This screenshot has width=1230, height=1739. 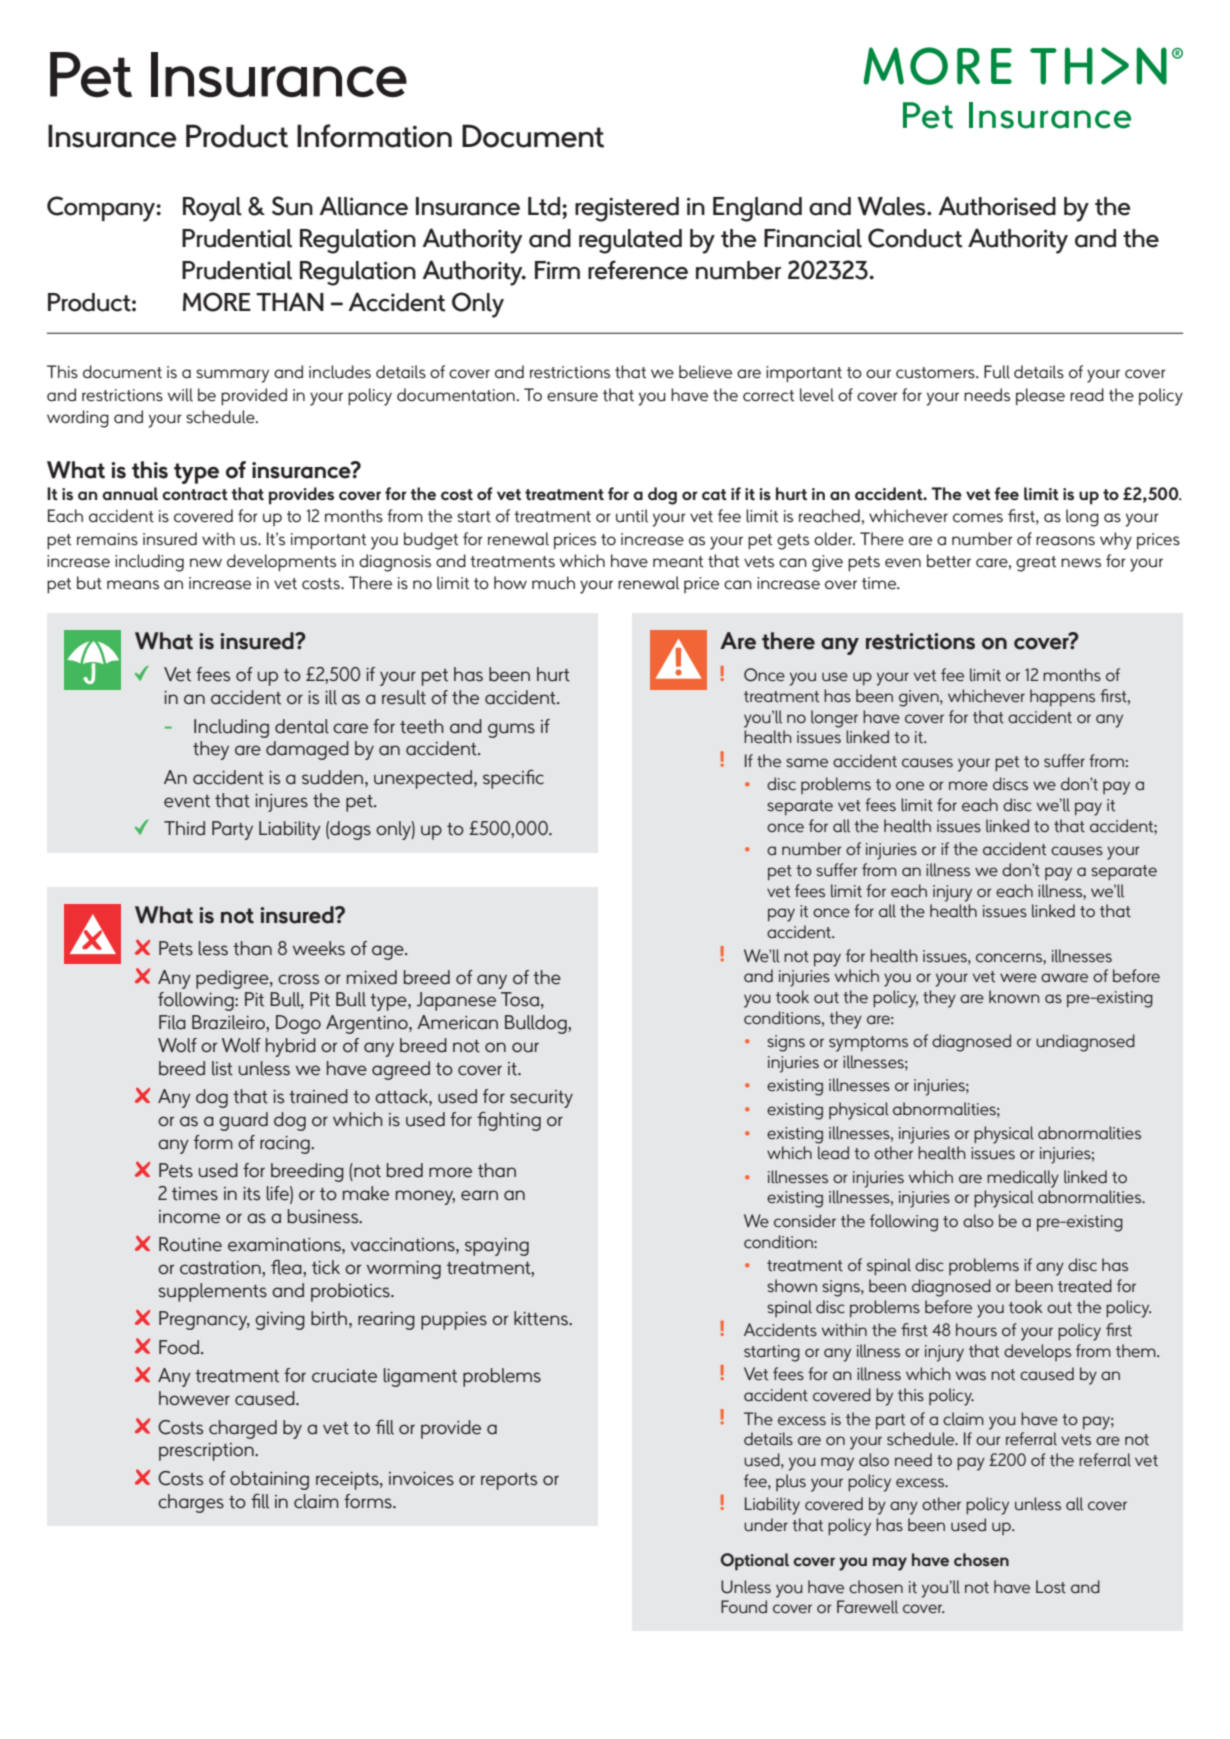 What do you see at coordinates (302, 726) in the screenshot?
I see `dental` at bounding box center [302, 726].
